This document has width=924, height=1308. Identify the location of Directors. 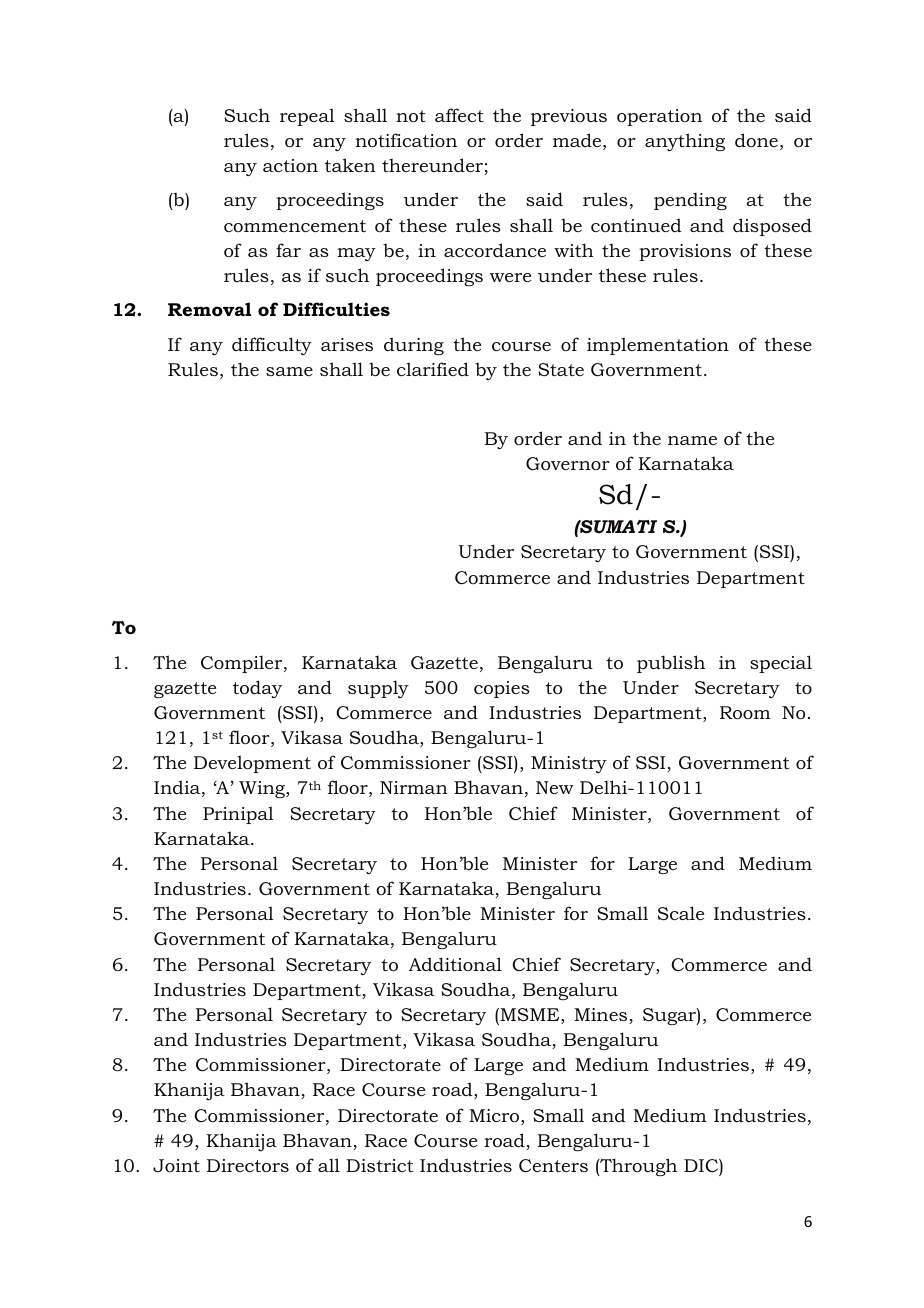
(248, 1165).
